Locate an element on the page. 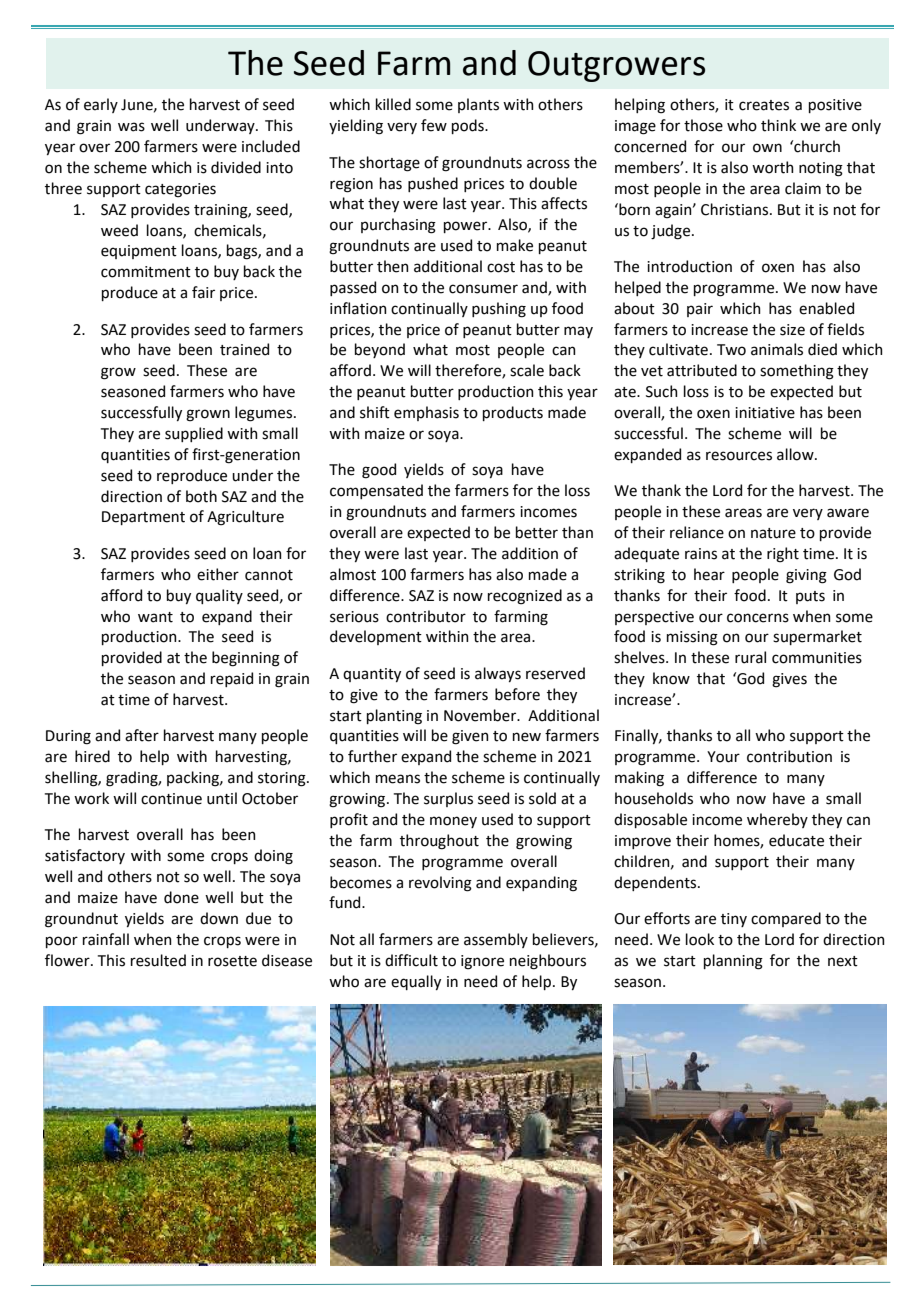  Department is located at coordinates (143, 518).
